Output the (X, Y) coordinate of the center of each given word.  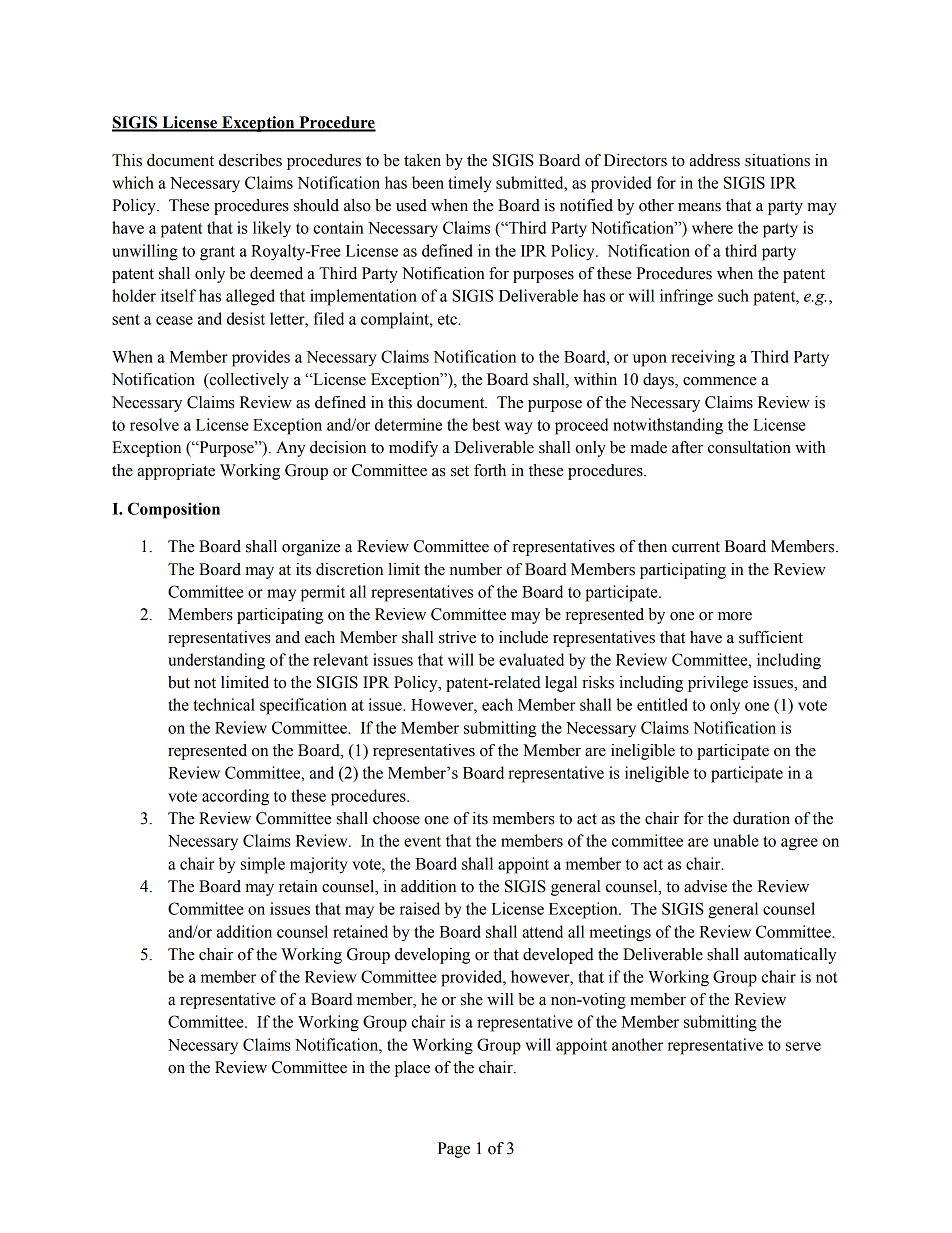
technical (224, 704)
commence (720, 381)
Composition (174, 510)
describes (250, 160)
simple (263, 865)
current (696, 547)
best (486, 424)
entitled (662, 704)
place (412, 1069)
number (476, 569)
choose (396, 818)
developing (432, 956)
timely (470, 184)
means (699, 207)
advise (705, 886)
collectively (248, 381)
